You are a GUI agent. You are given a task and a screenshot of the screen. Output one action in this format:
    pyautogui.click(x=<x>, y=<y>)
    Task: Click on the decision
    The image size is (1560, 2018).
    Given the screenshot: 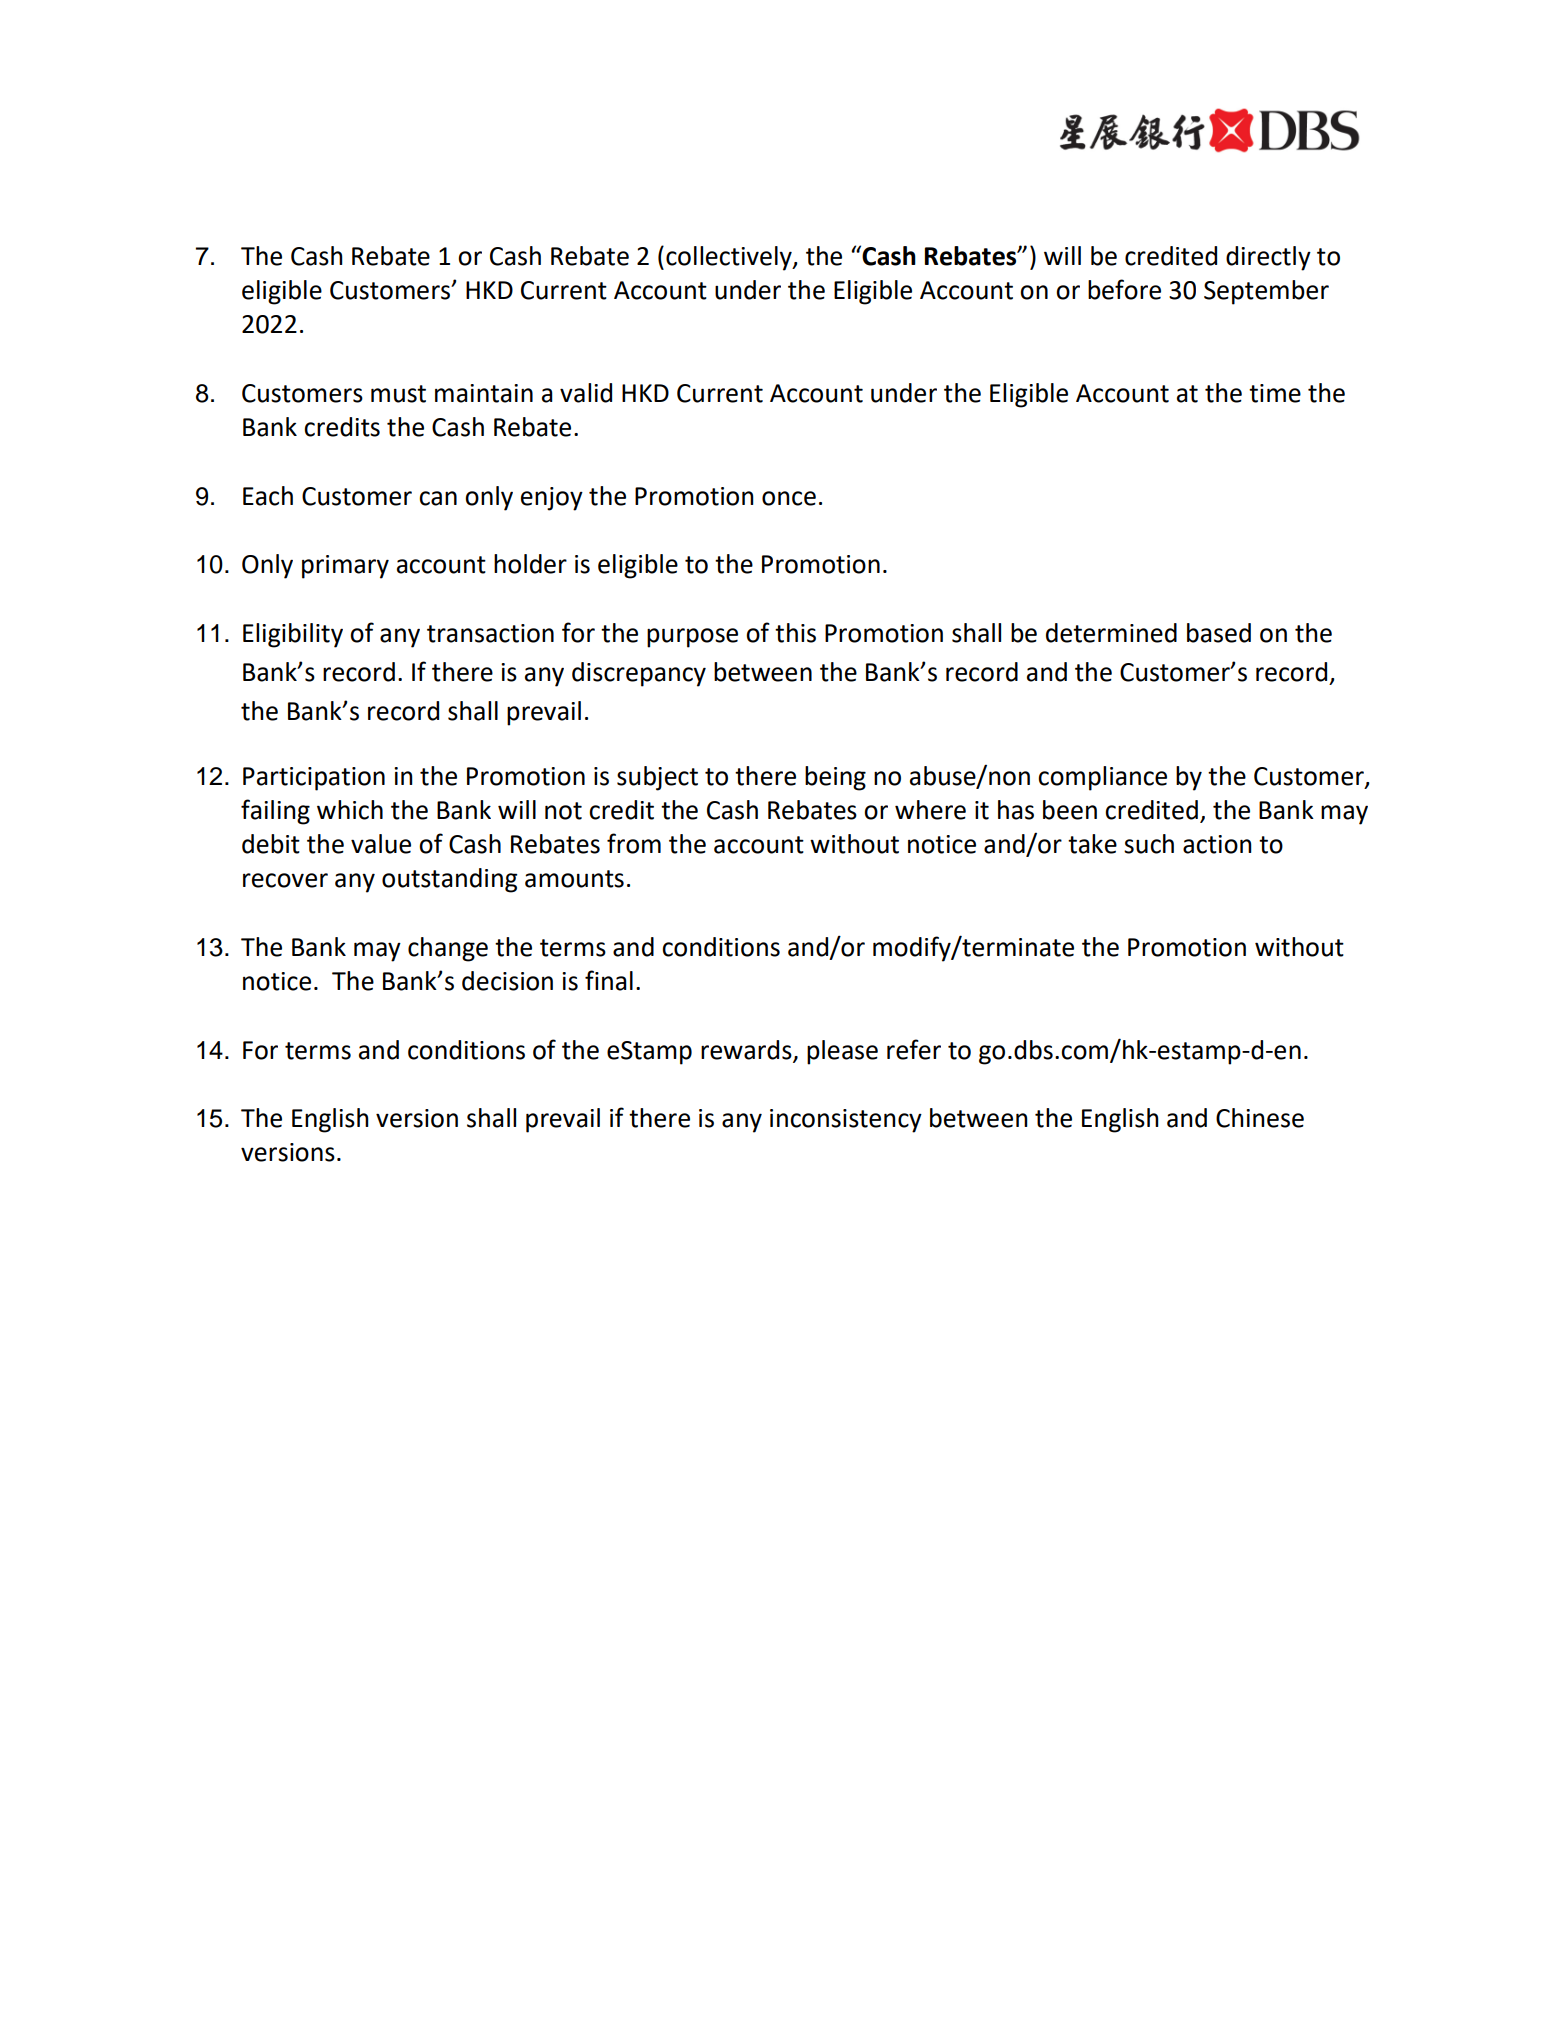 What is the action you would take?
    pyautogui.click(x=507, y=981)
